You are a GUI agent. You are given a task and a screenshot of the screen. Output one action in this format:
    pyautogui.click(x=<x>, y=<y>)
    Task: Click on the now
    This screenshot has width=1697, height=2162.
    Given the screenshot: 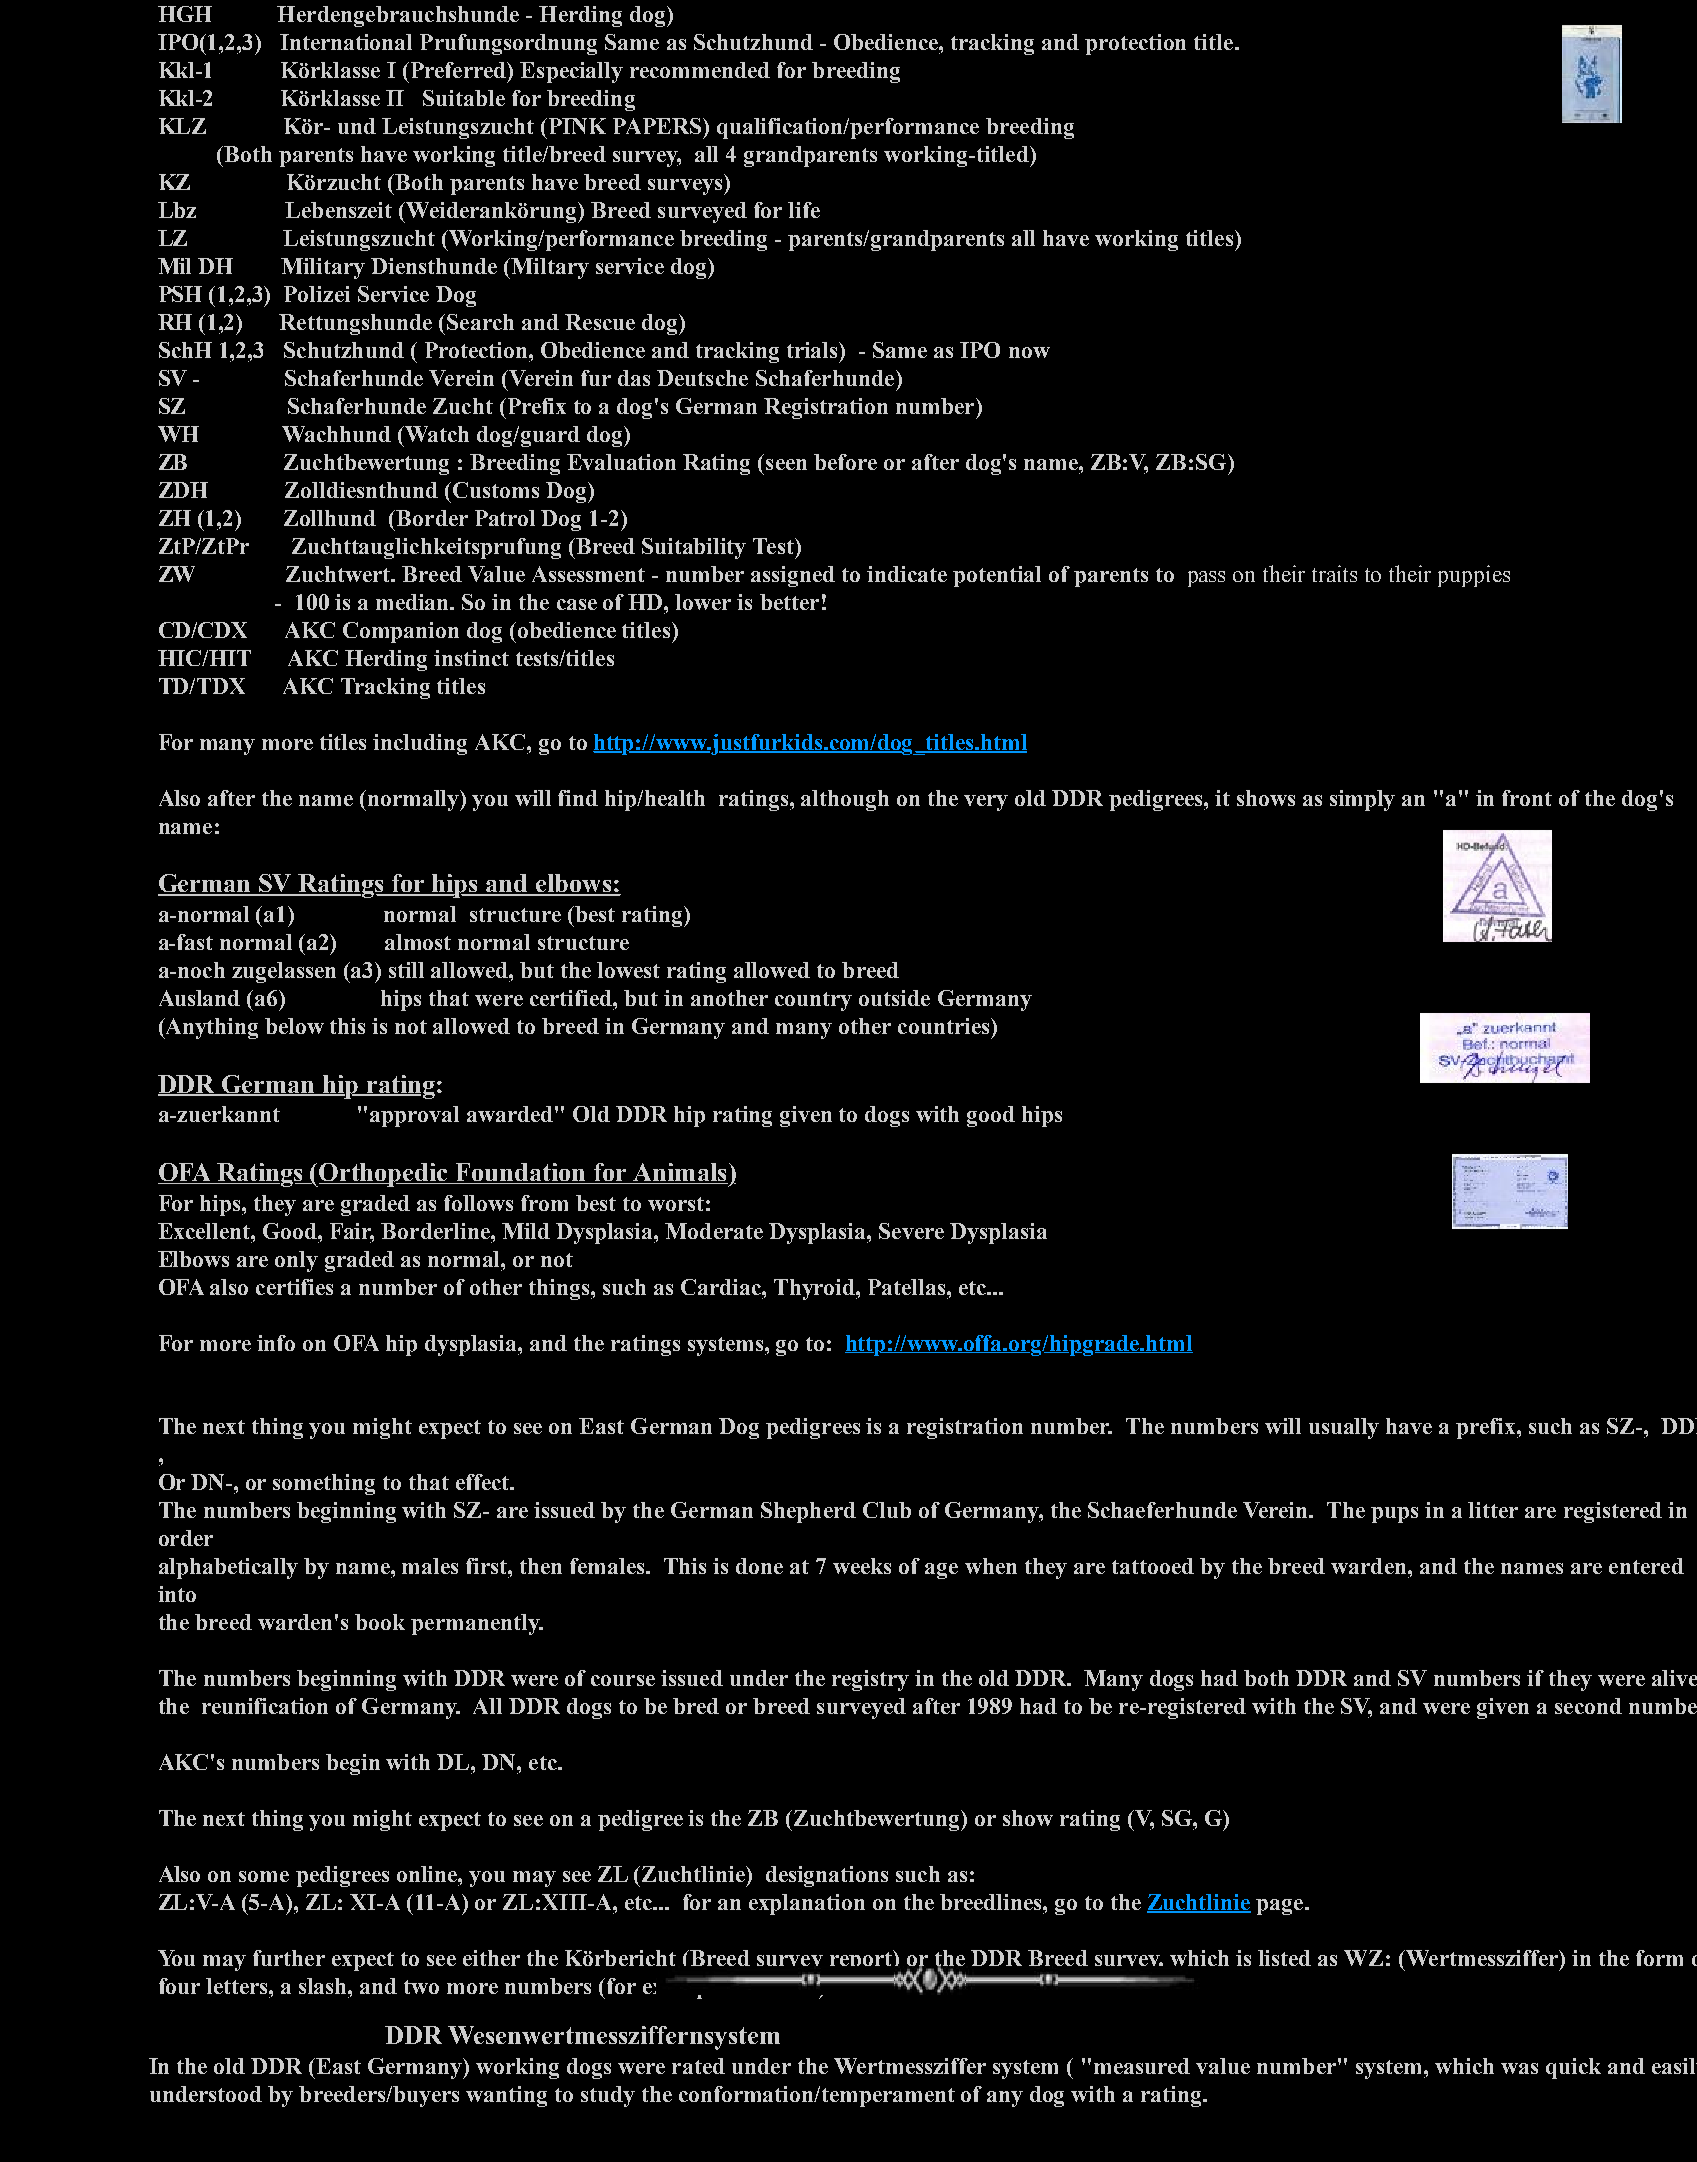 What is the action you would take?
    pyautogui.click(x=1029, y=352)
